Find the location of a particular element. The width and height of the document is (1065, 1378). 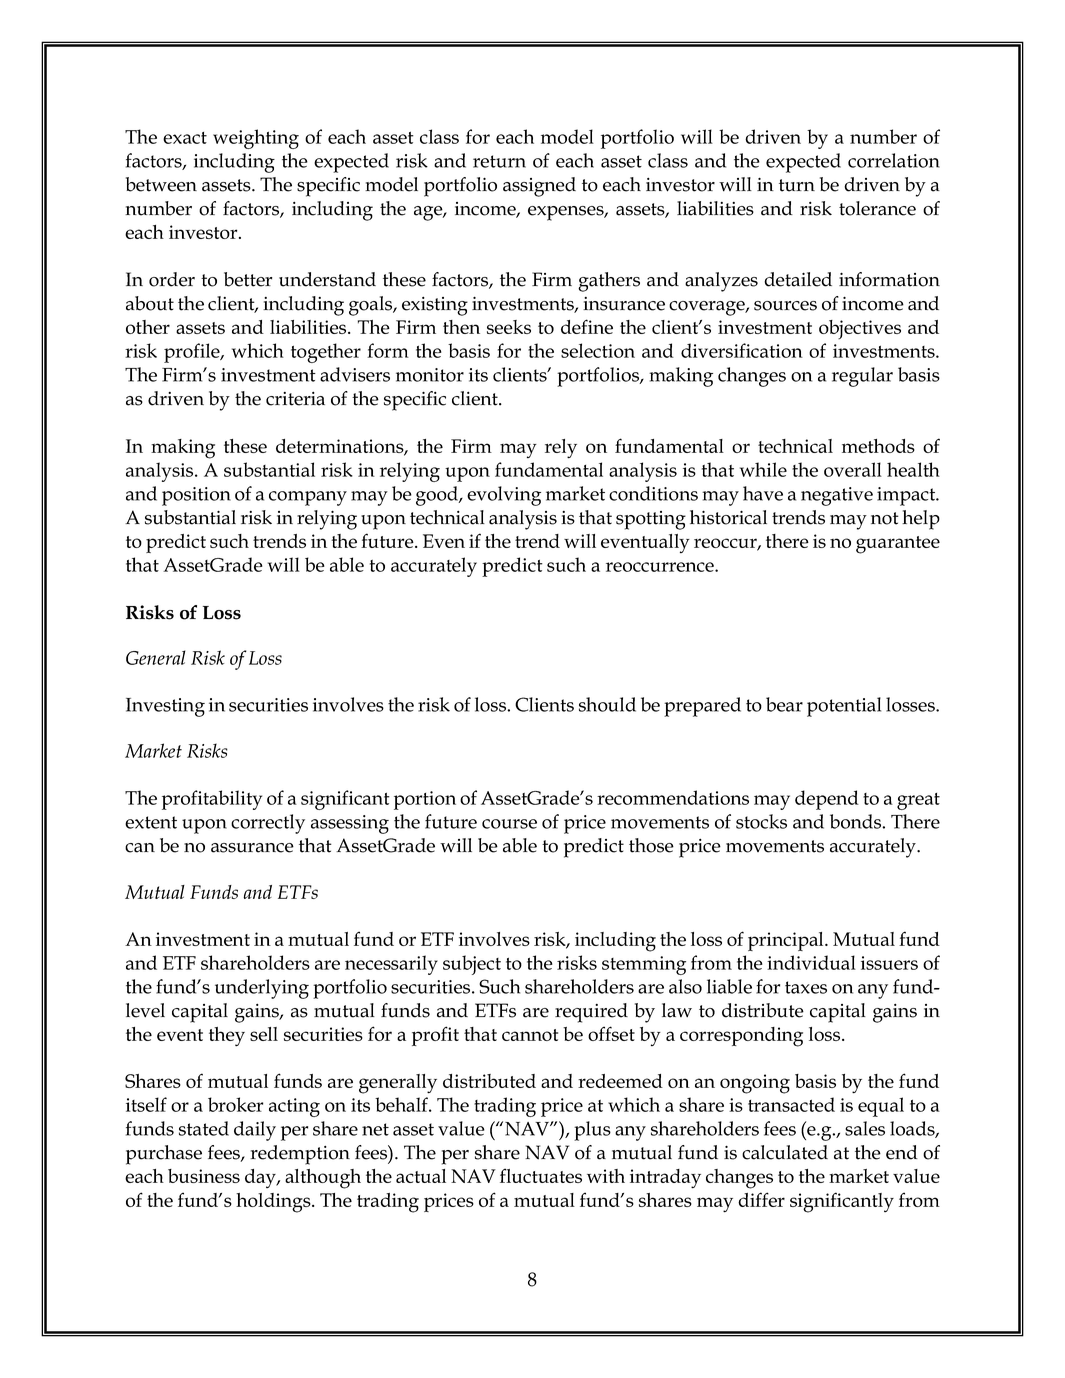

correlation is located at coordinates (894, 160).
